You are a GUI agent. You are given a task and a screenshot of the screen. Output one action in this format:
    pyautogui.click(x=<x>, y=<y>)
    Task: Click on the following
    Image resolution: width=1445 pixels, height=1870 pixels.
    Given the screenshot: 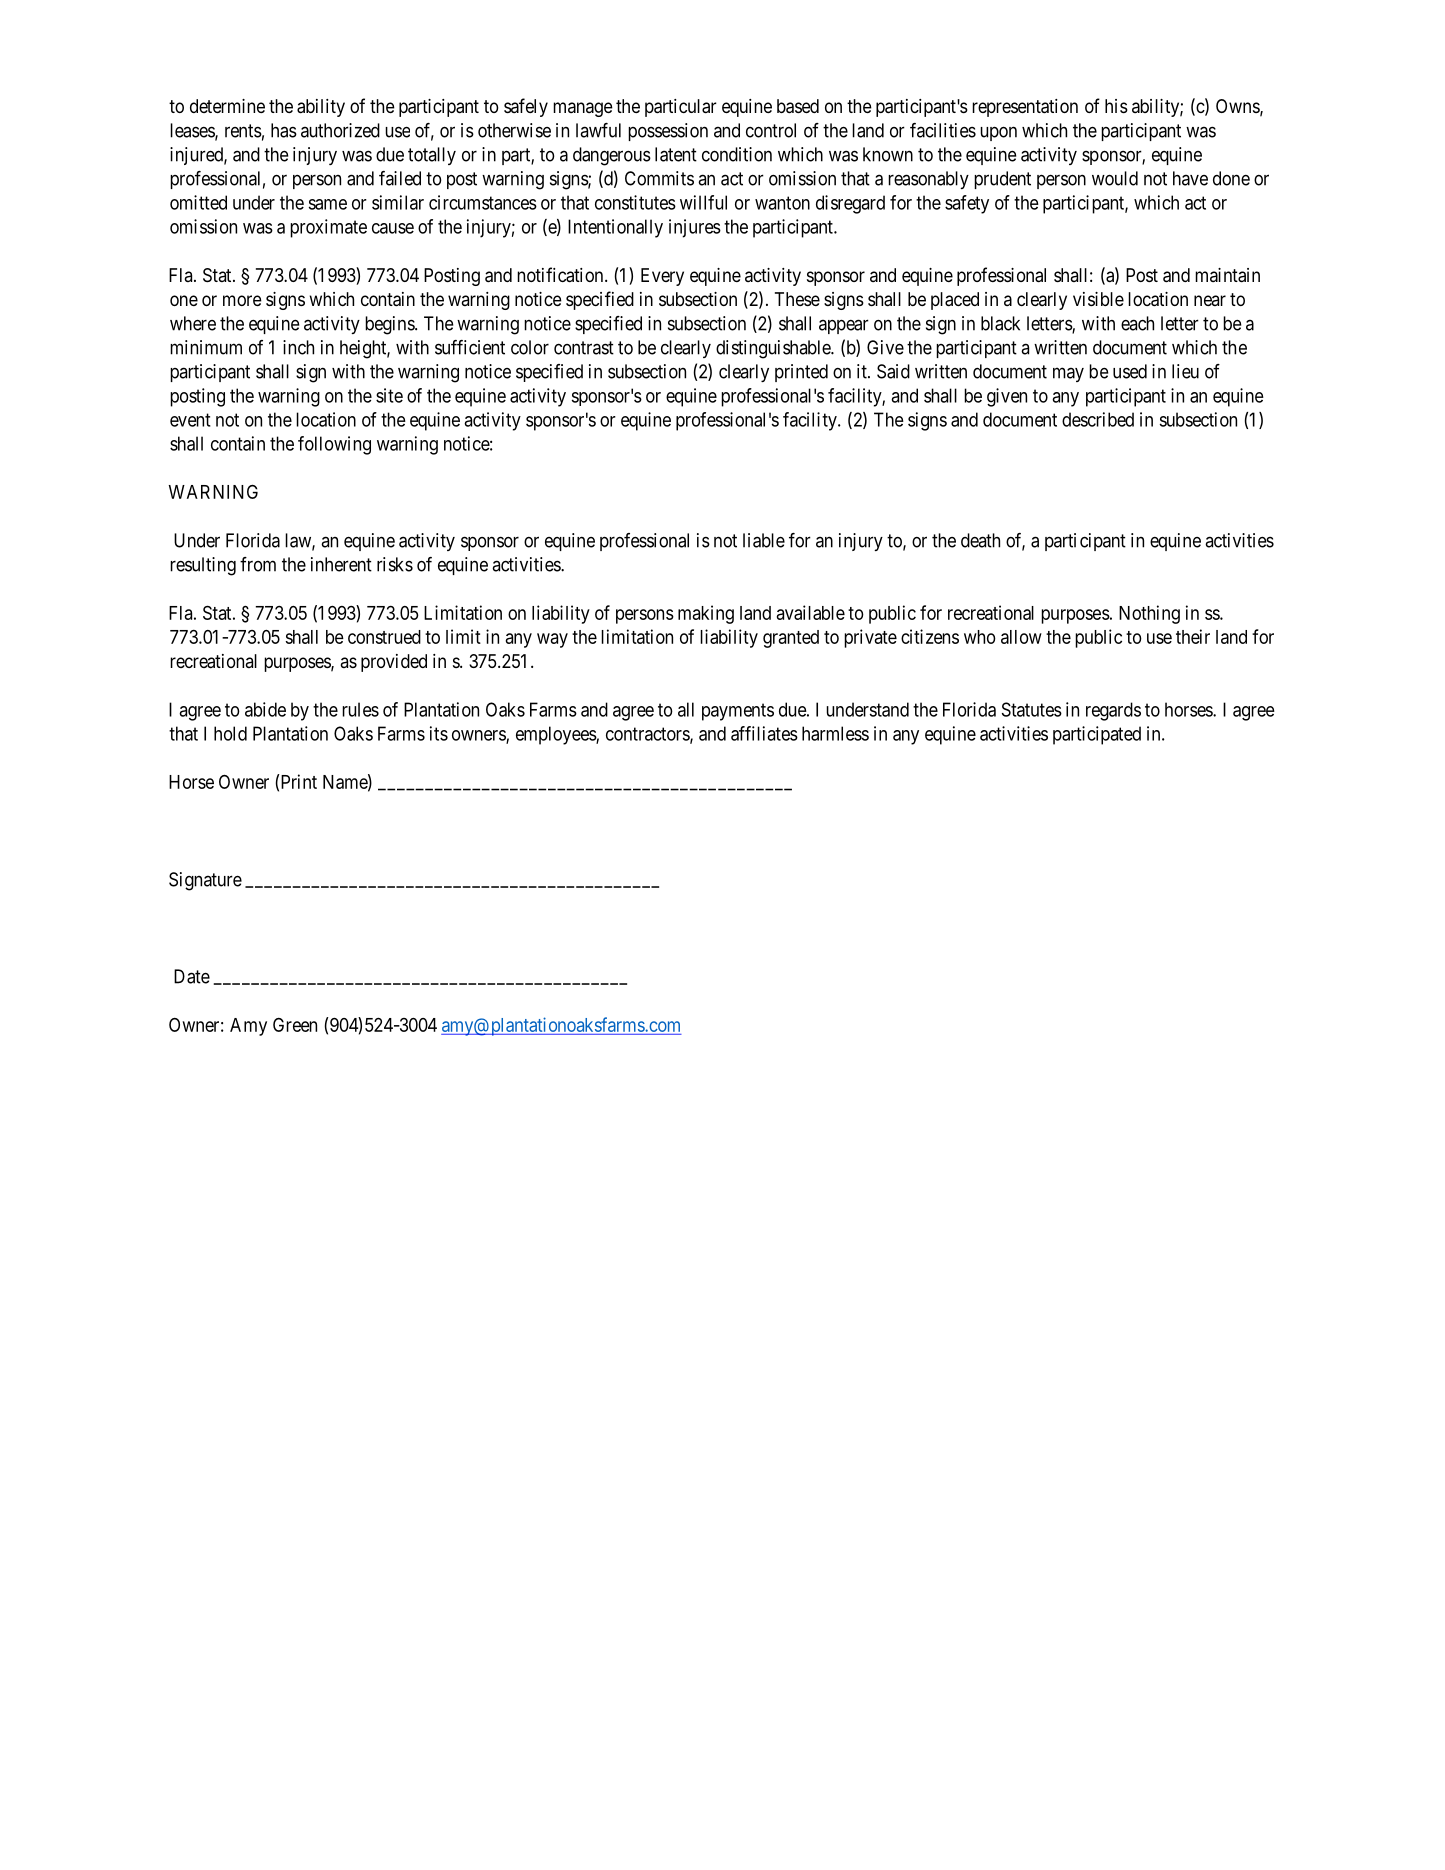 What is the action you would take?
    pyautogui.click(x=334, y=445)
